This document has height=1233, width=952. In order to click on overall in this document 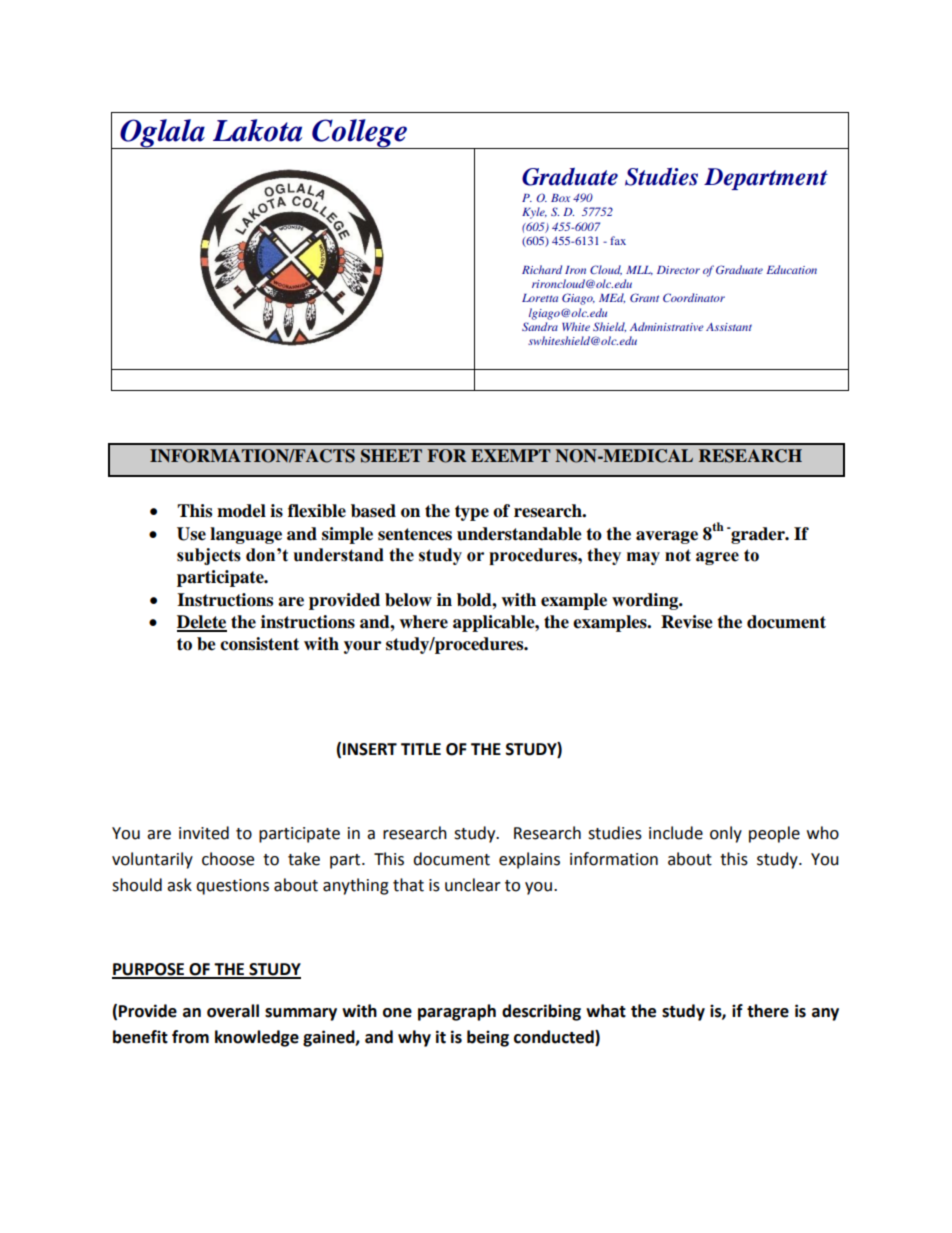, I will do `click(233, 1011)`.
